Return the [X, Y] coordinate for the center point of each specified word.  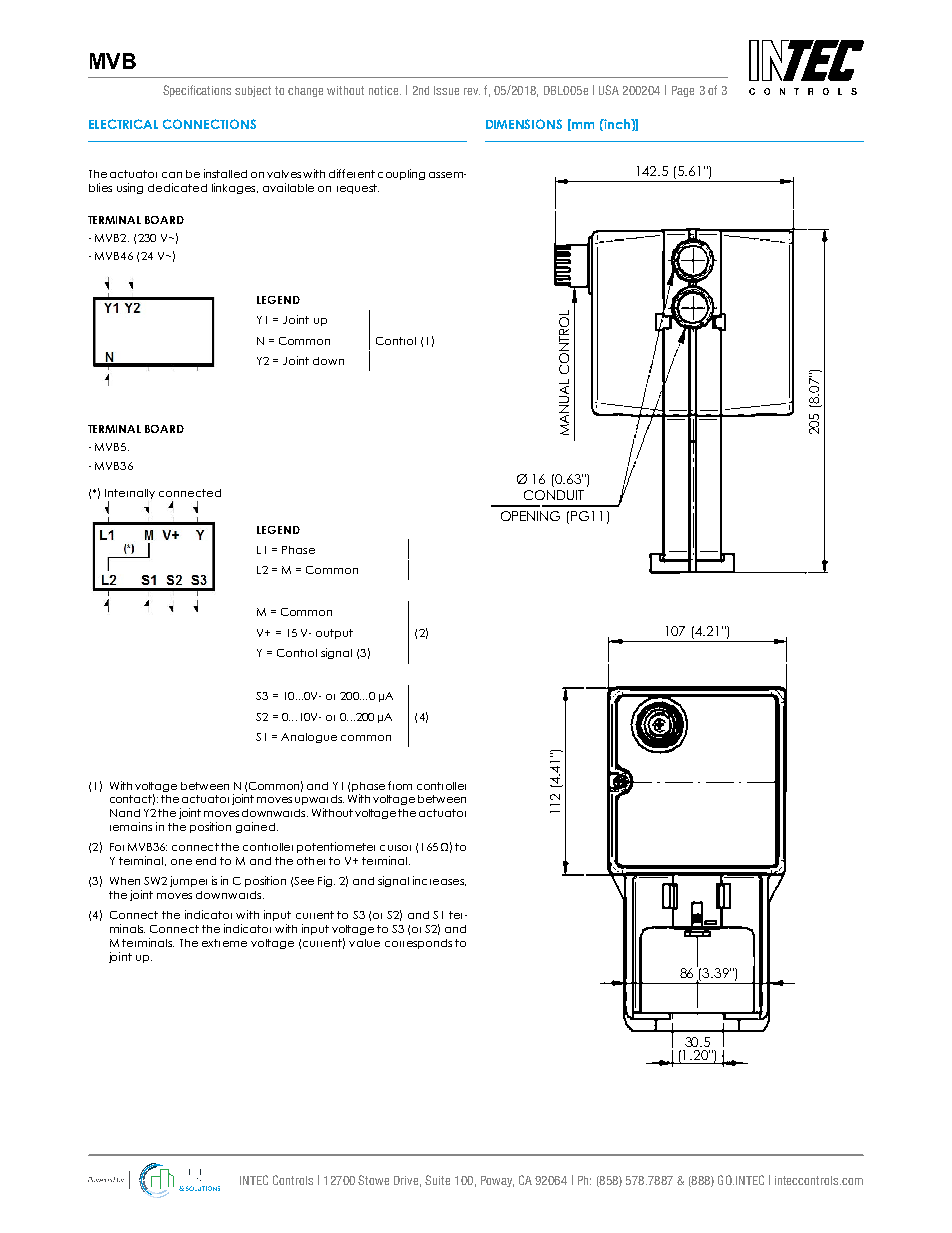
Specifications [197, 91]
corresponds [418, 944]
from [400, 785]
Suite [437, 1180]
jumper [188, 881]
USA [609, 90]
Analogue [309, 738]
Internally [130, 495]
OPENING [530, 516]
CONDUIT [554, 495]
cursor [395, 848]
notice [385, 90]
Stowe [373, 1180]
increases [439, 881]
